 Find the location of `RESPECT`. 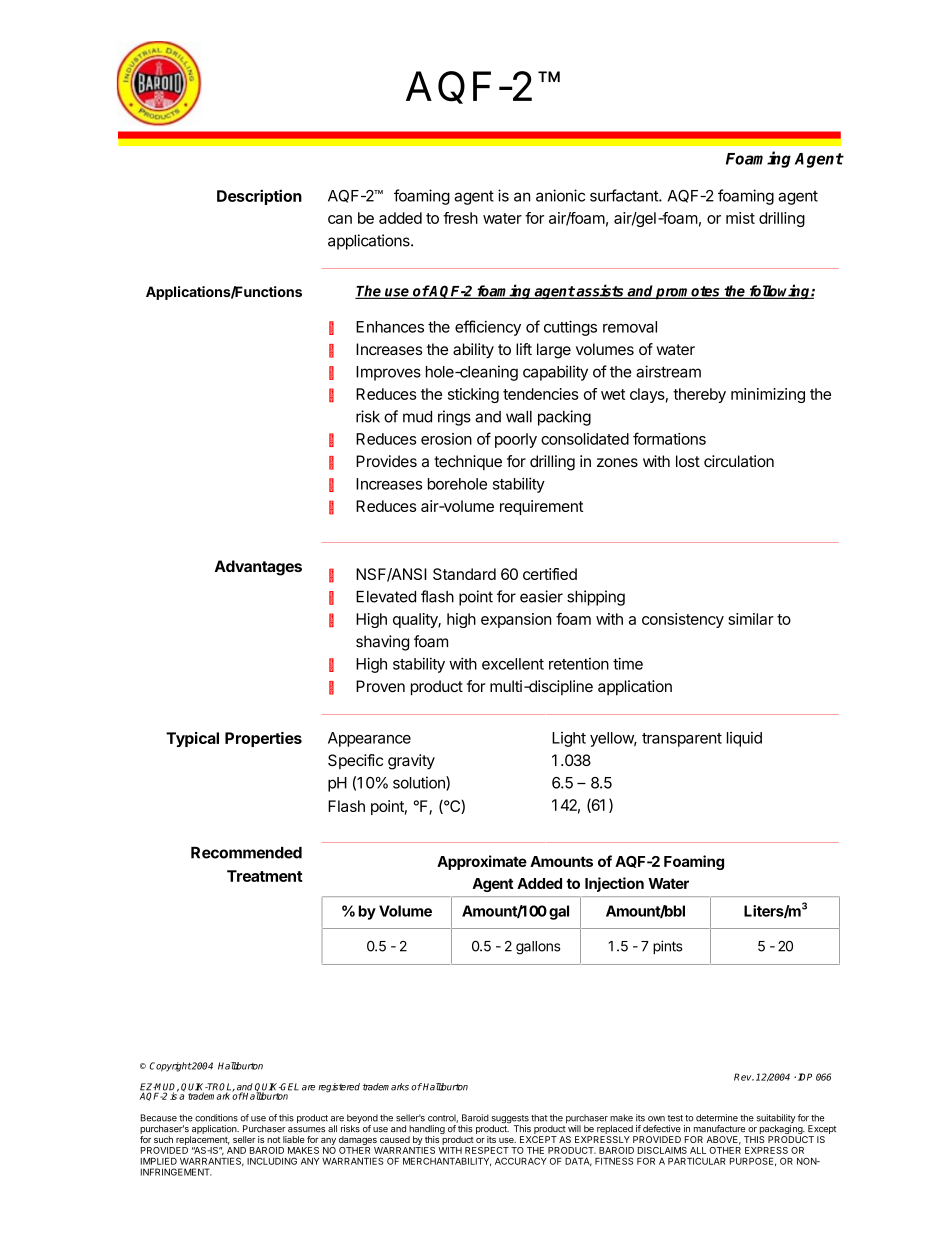

RESPECT is located at coordinates (487, 1150).
